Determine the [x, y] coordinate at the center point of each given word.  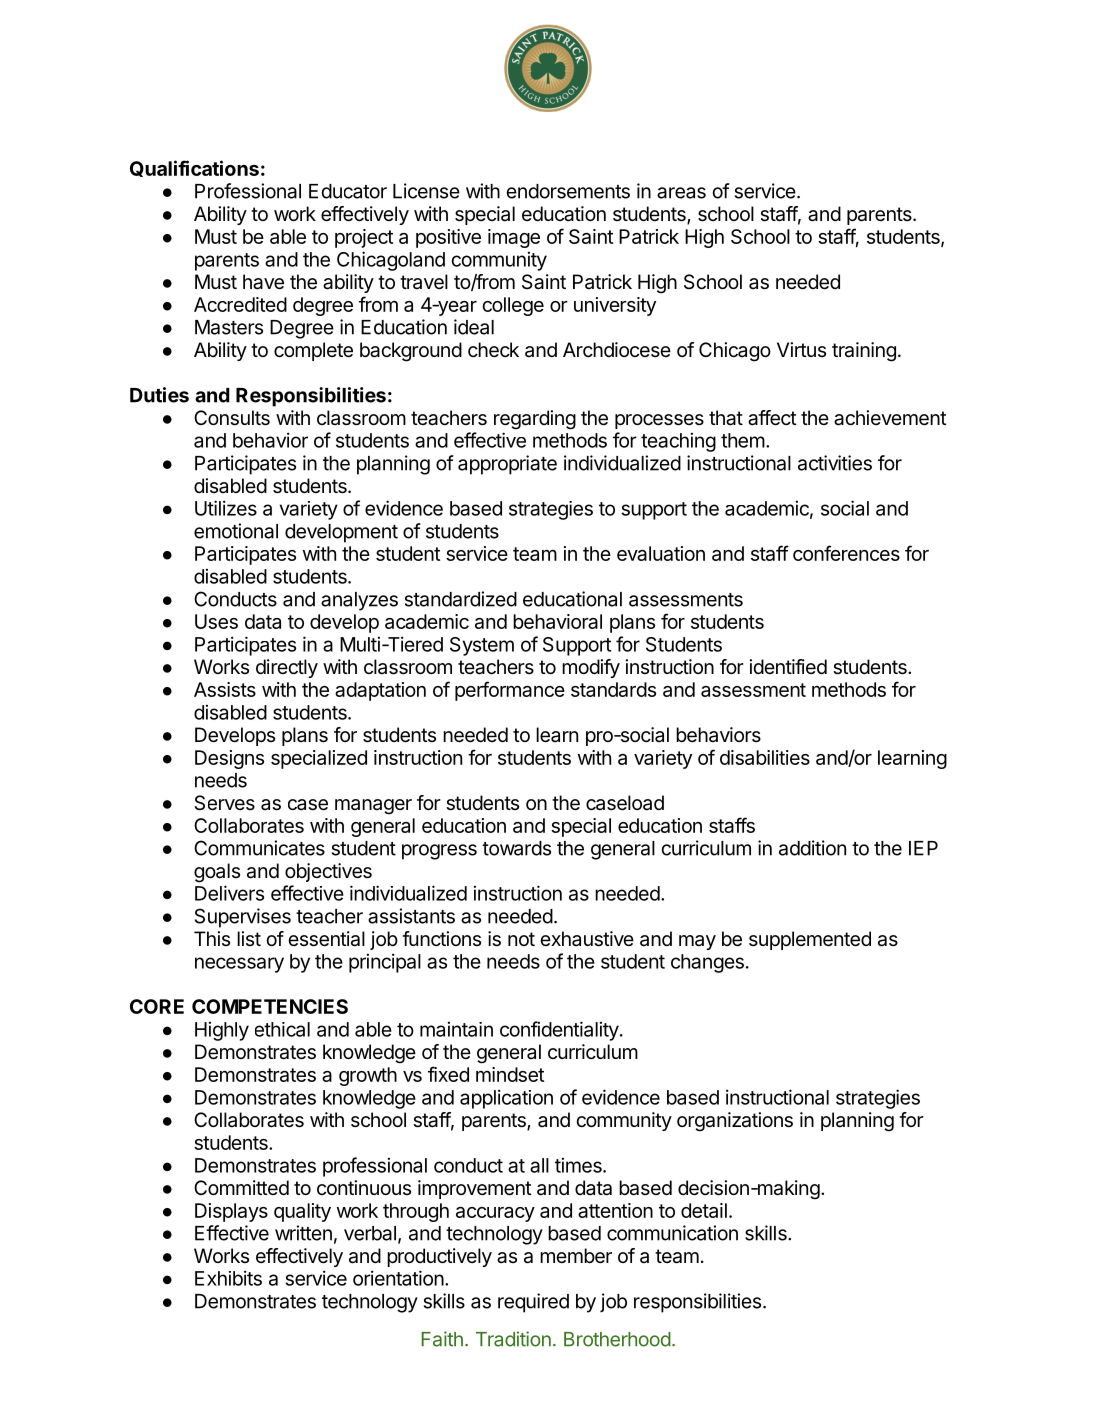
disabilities [765, 757]
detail [704, 1210]
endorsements [568, 191]
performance [510, 691]
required [533, 1303]
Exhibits [228, 1278]
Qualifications [194, 168]
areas [681, 193]
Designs [229, 759]
